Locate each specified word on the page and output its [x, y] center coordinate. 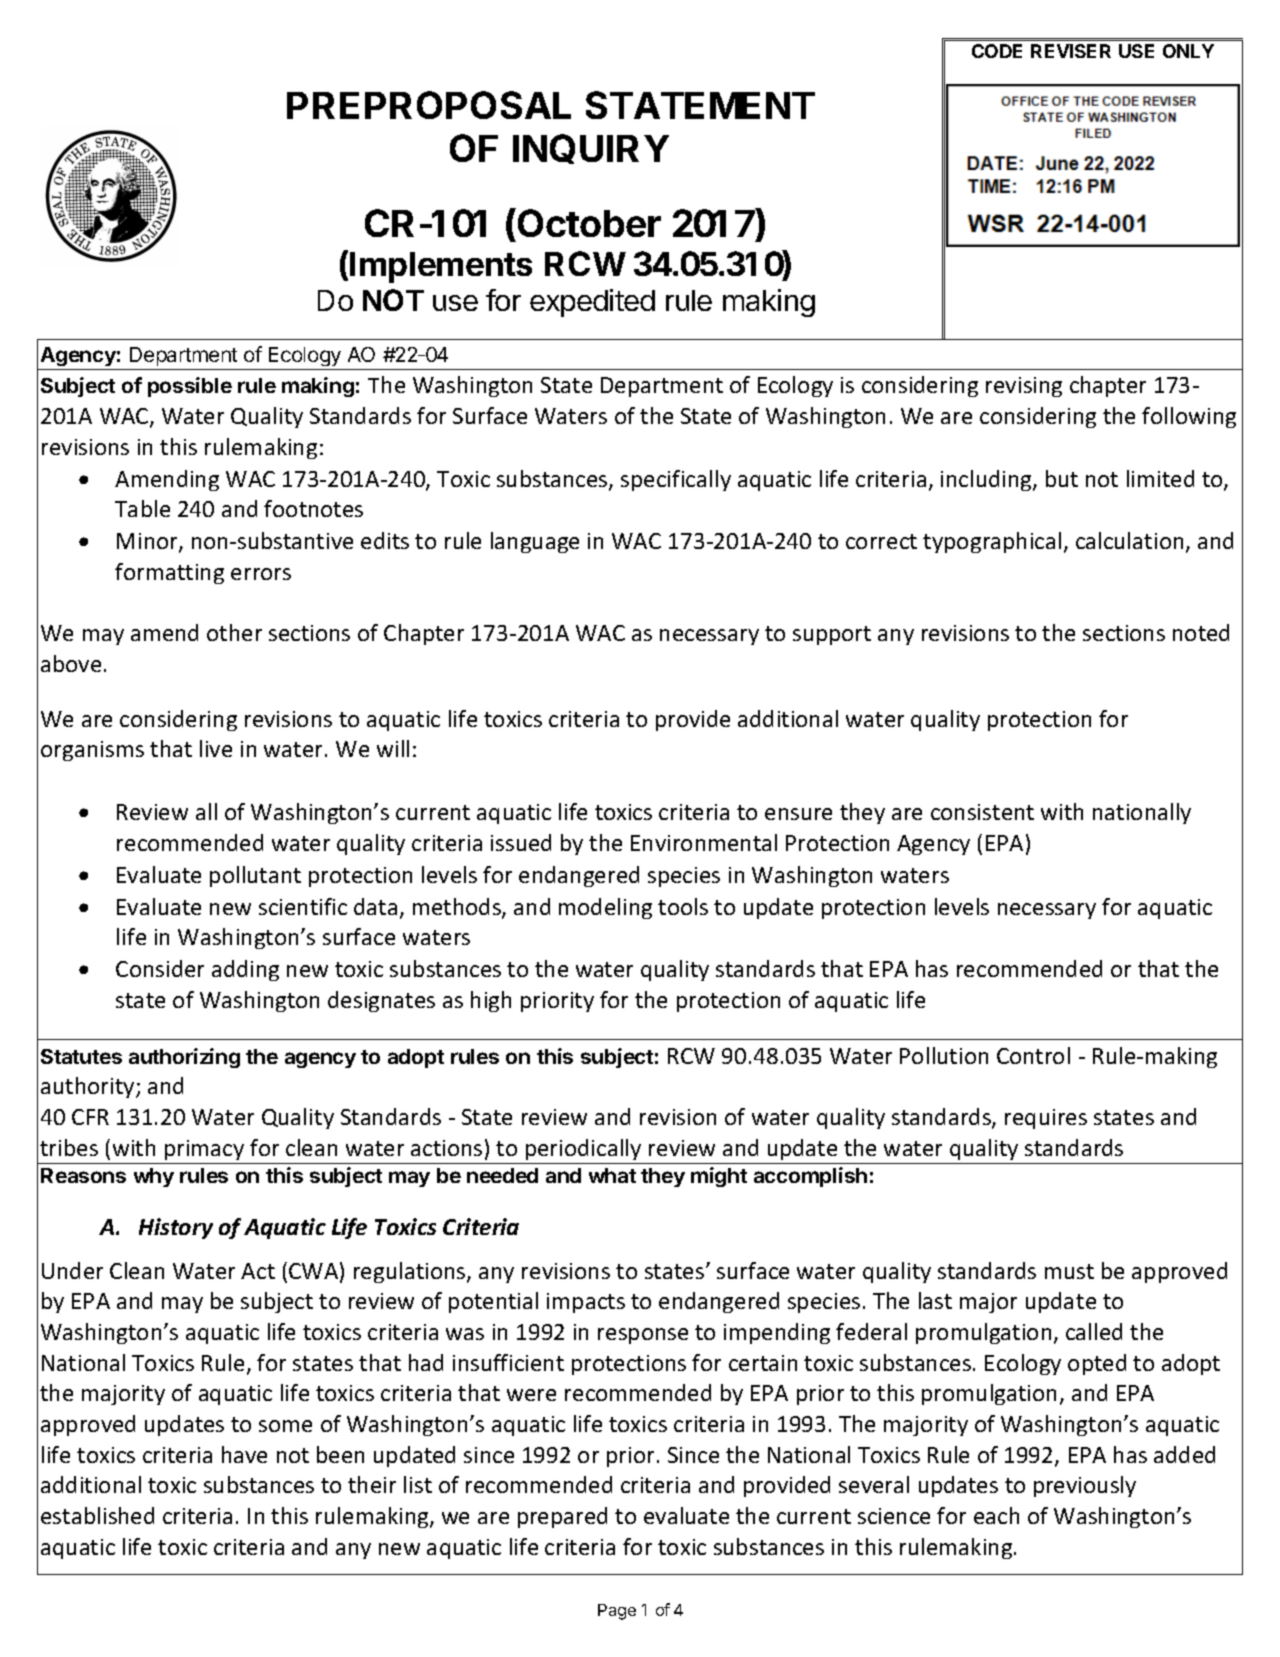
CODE [997, 51]
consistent [982, 812]
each [996, 1515]
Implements [441, 267]
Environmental [704, 842]
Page [617, 1612]
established [97, 1515]
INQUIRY [591, 149]
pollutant [255, 876]
